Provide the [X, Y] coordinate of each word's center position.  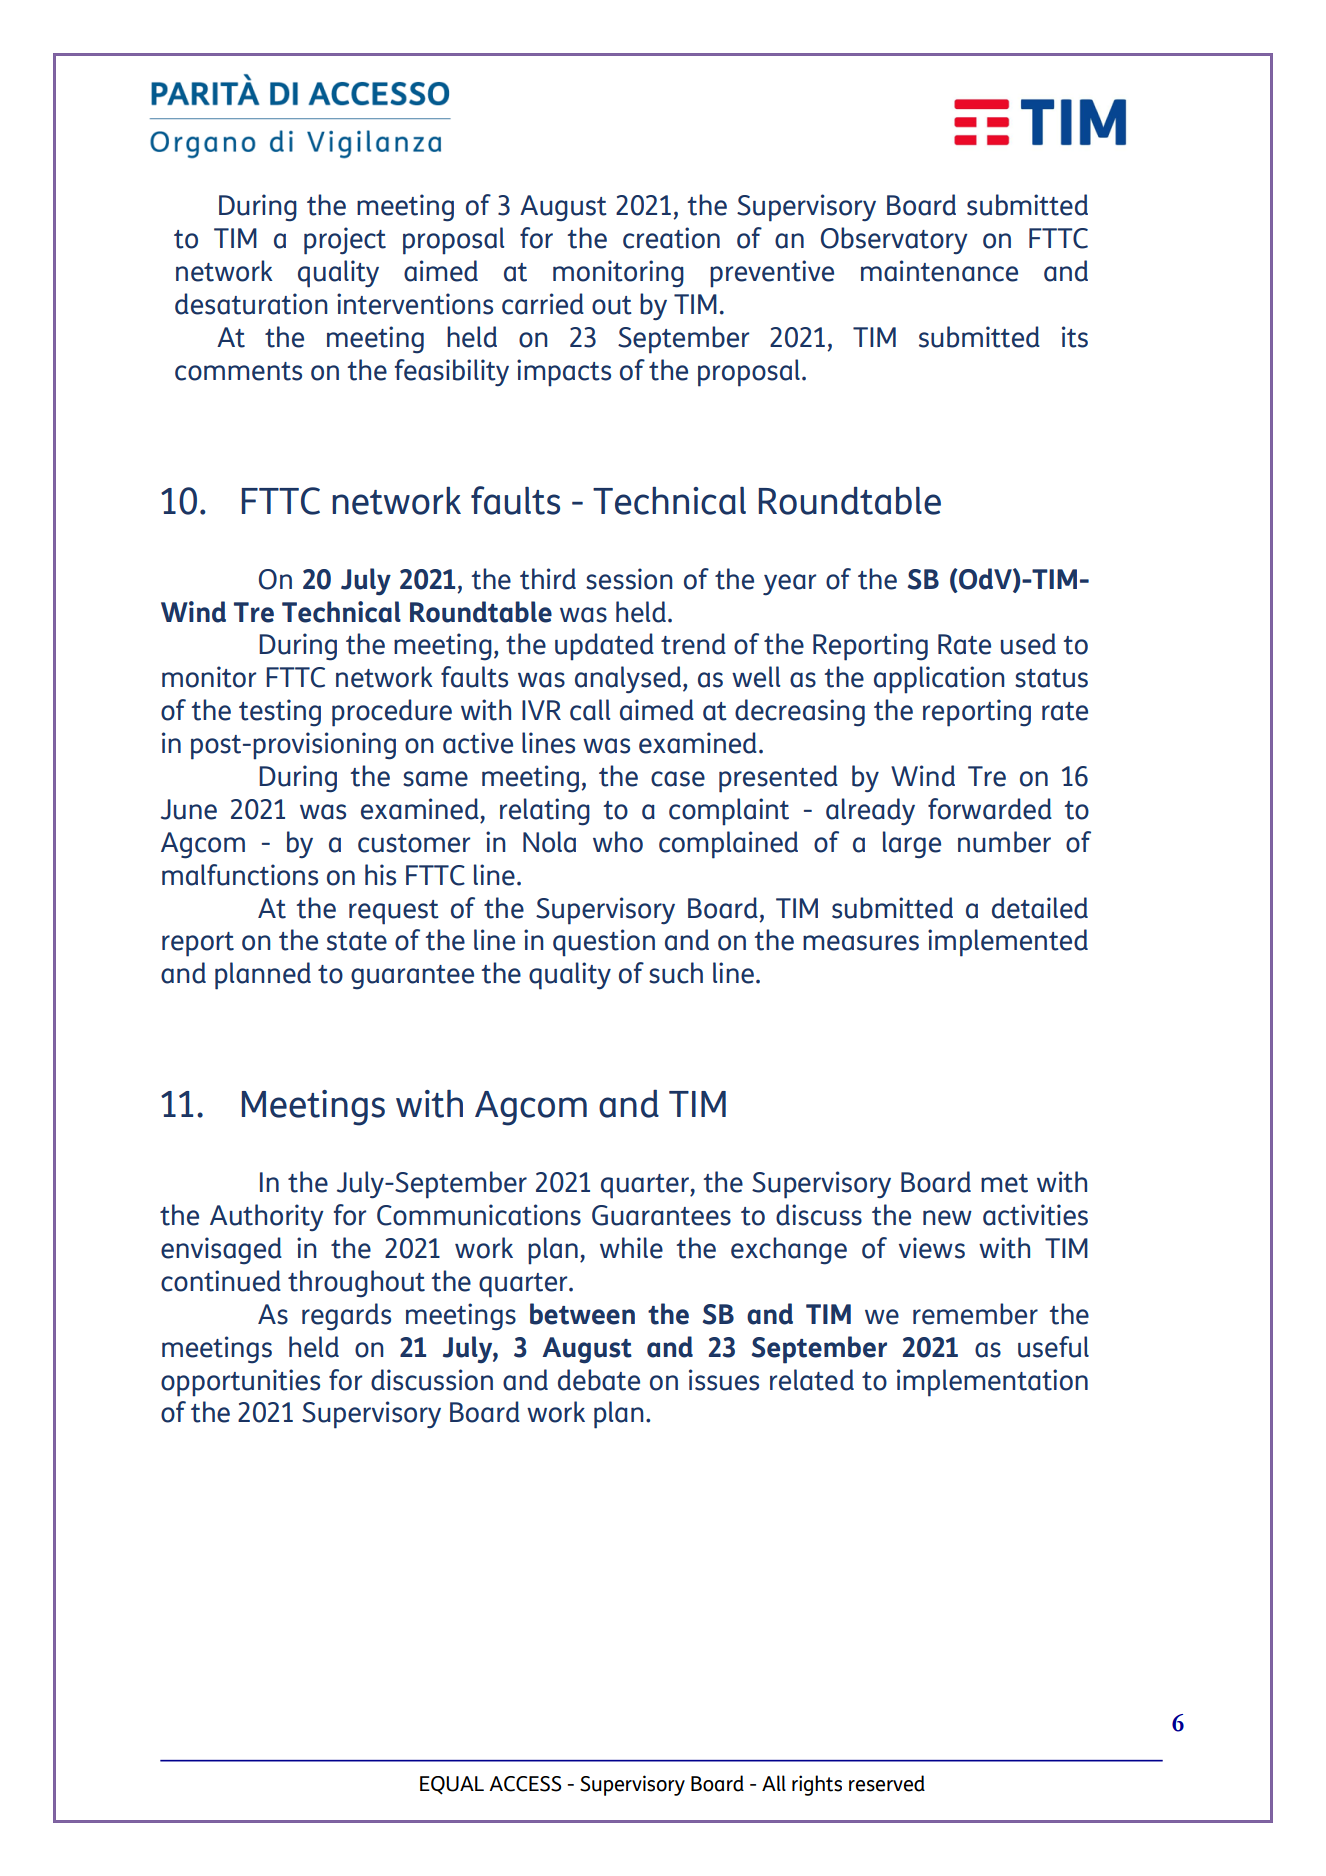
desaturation [251, 304]
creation [671, 238]
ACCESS [525, 1784]
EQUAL [452, 1785]
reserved [887, 1783]
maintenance [939, 271]
